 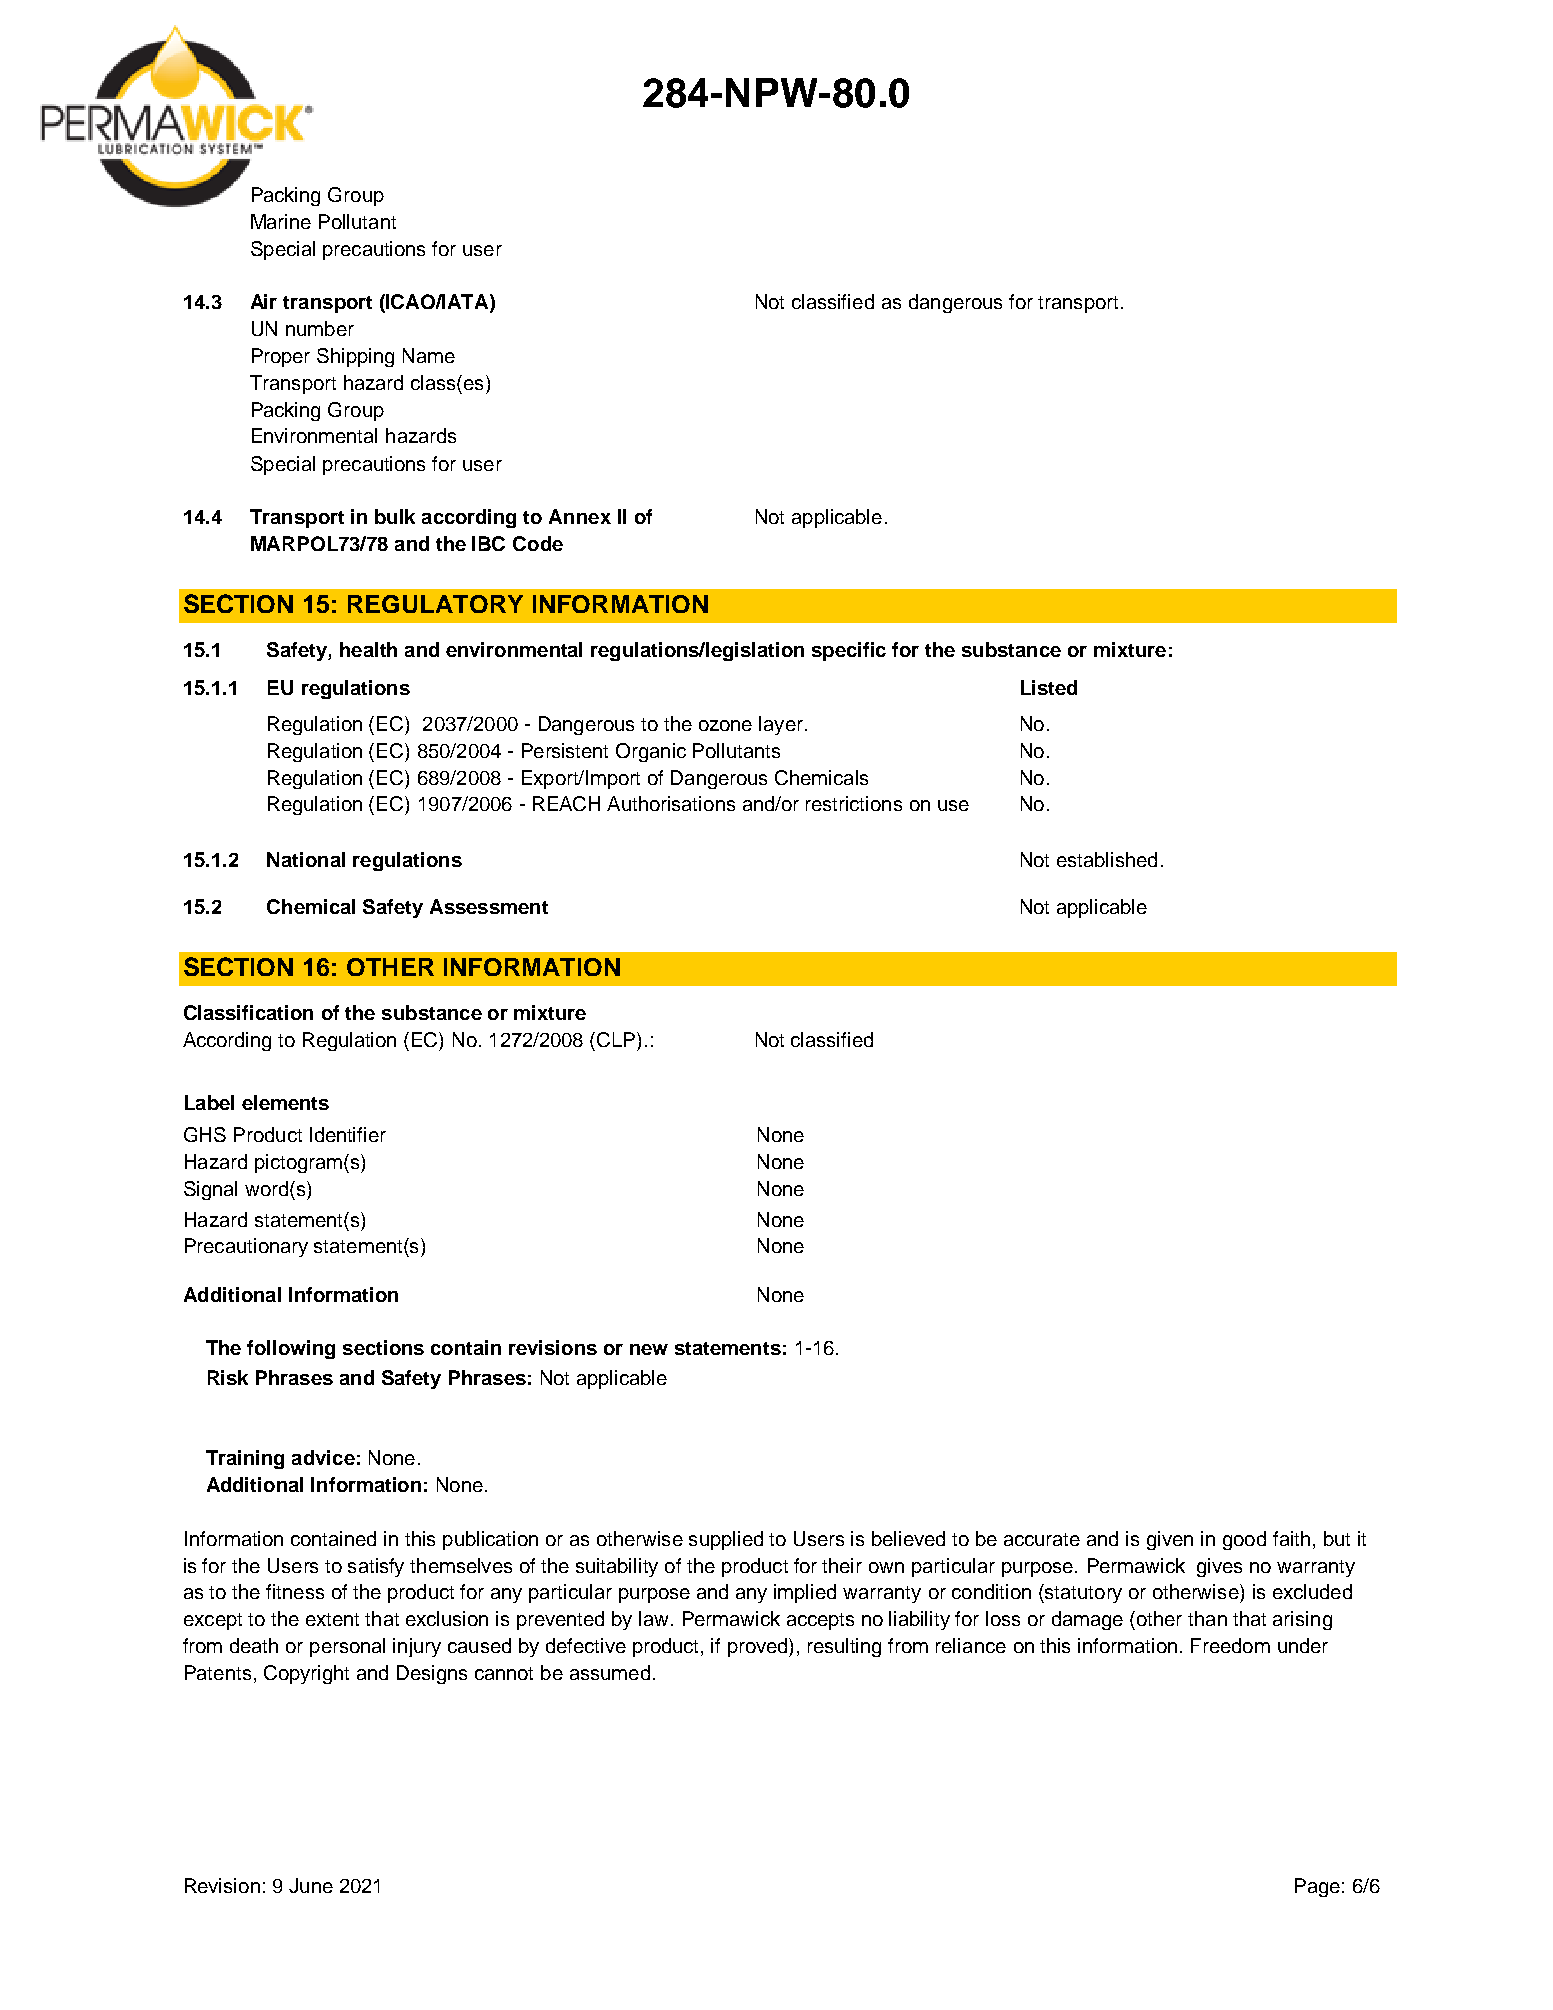 What do you see at coordinates (285, 1102) in the screenshot?
I see `elements` at bounding box center [285, 1102].
